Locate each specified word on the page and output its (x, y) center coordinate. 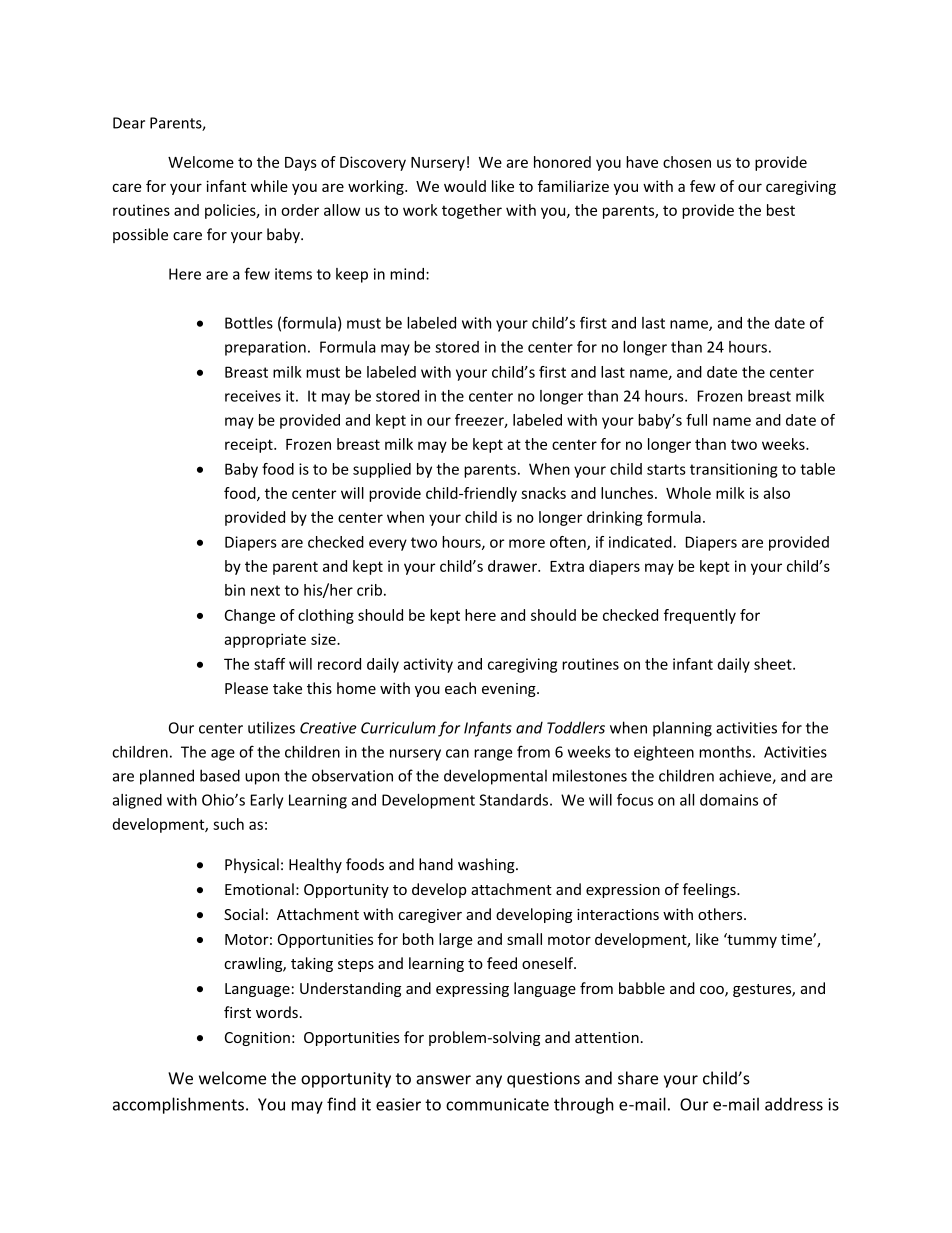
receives (253, 396)
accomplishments (178, 1105)
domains (729, 800)
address (794, 1104)
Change (250, 616)
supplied (382, 470)
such (228, 824)
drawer (513, 566)
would (465, 186)
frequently (700, 616)
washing (487, 865)
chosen (687, 162)
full (696, 420)
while (269, 186)
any (489, 1081)
